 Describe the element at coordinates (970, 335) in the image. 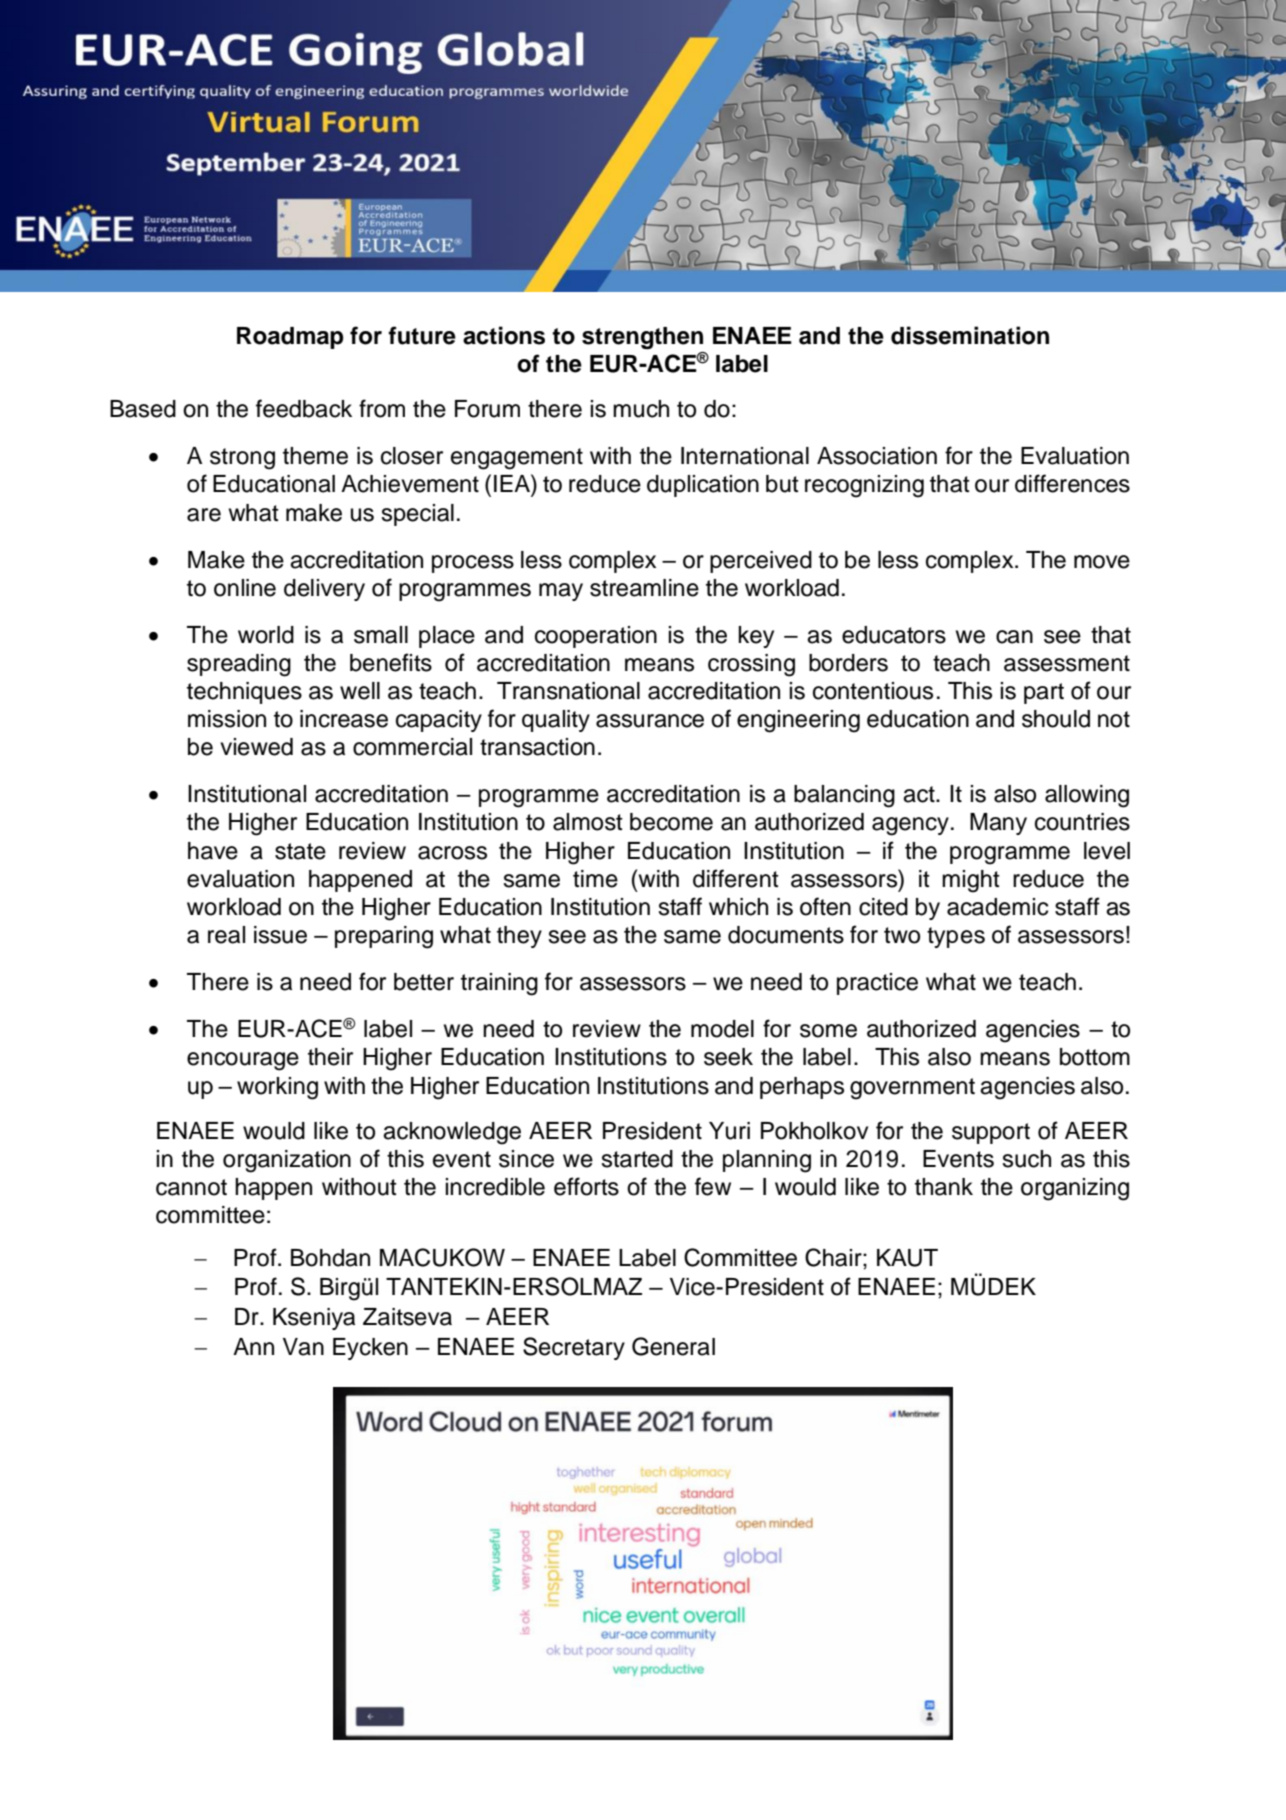

I see `dissemination` at that location.
